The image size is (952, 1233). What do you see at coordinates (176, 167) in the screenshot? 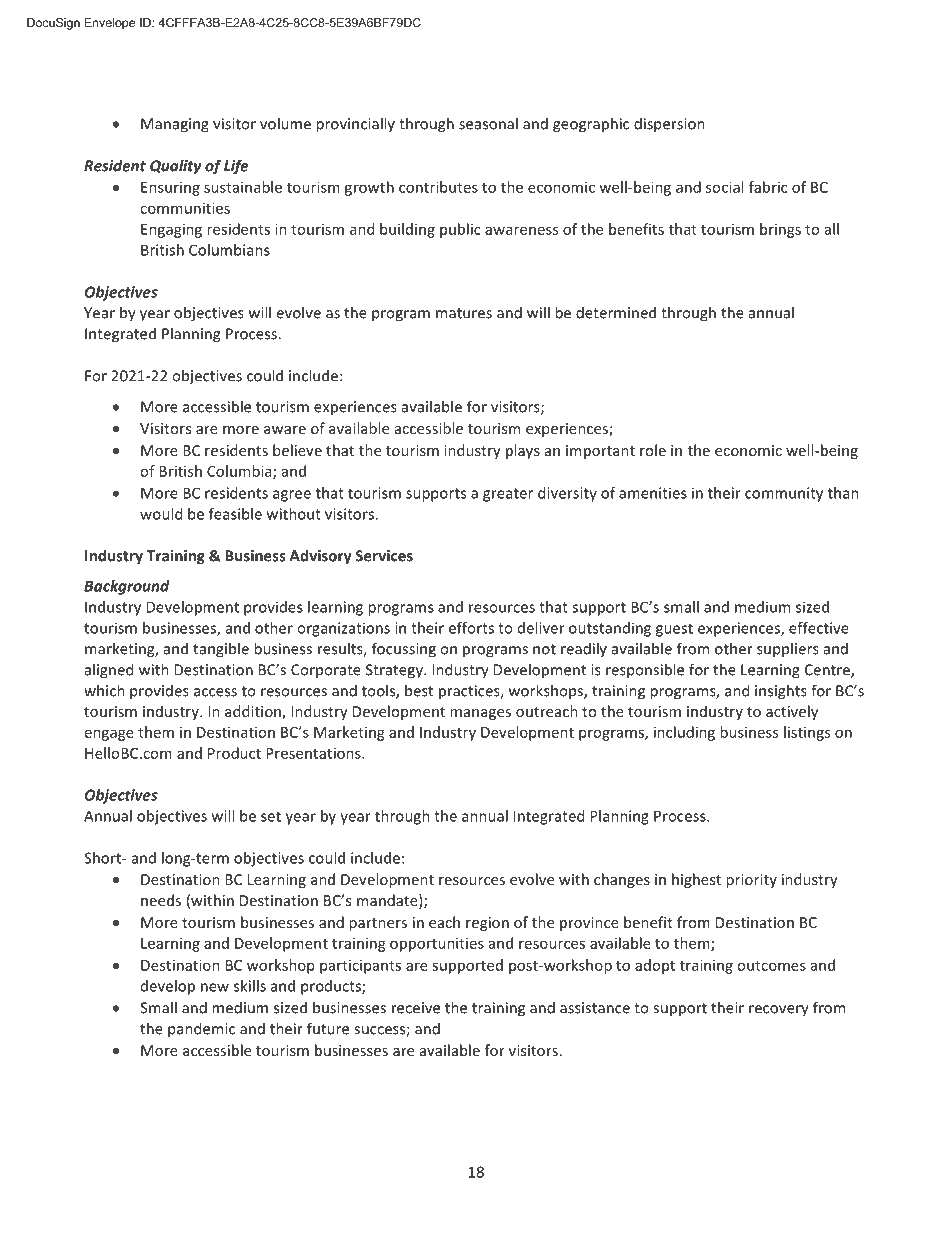
I see `Quality` at bounding box center [176, 167].
